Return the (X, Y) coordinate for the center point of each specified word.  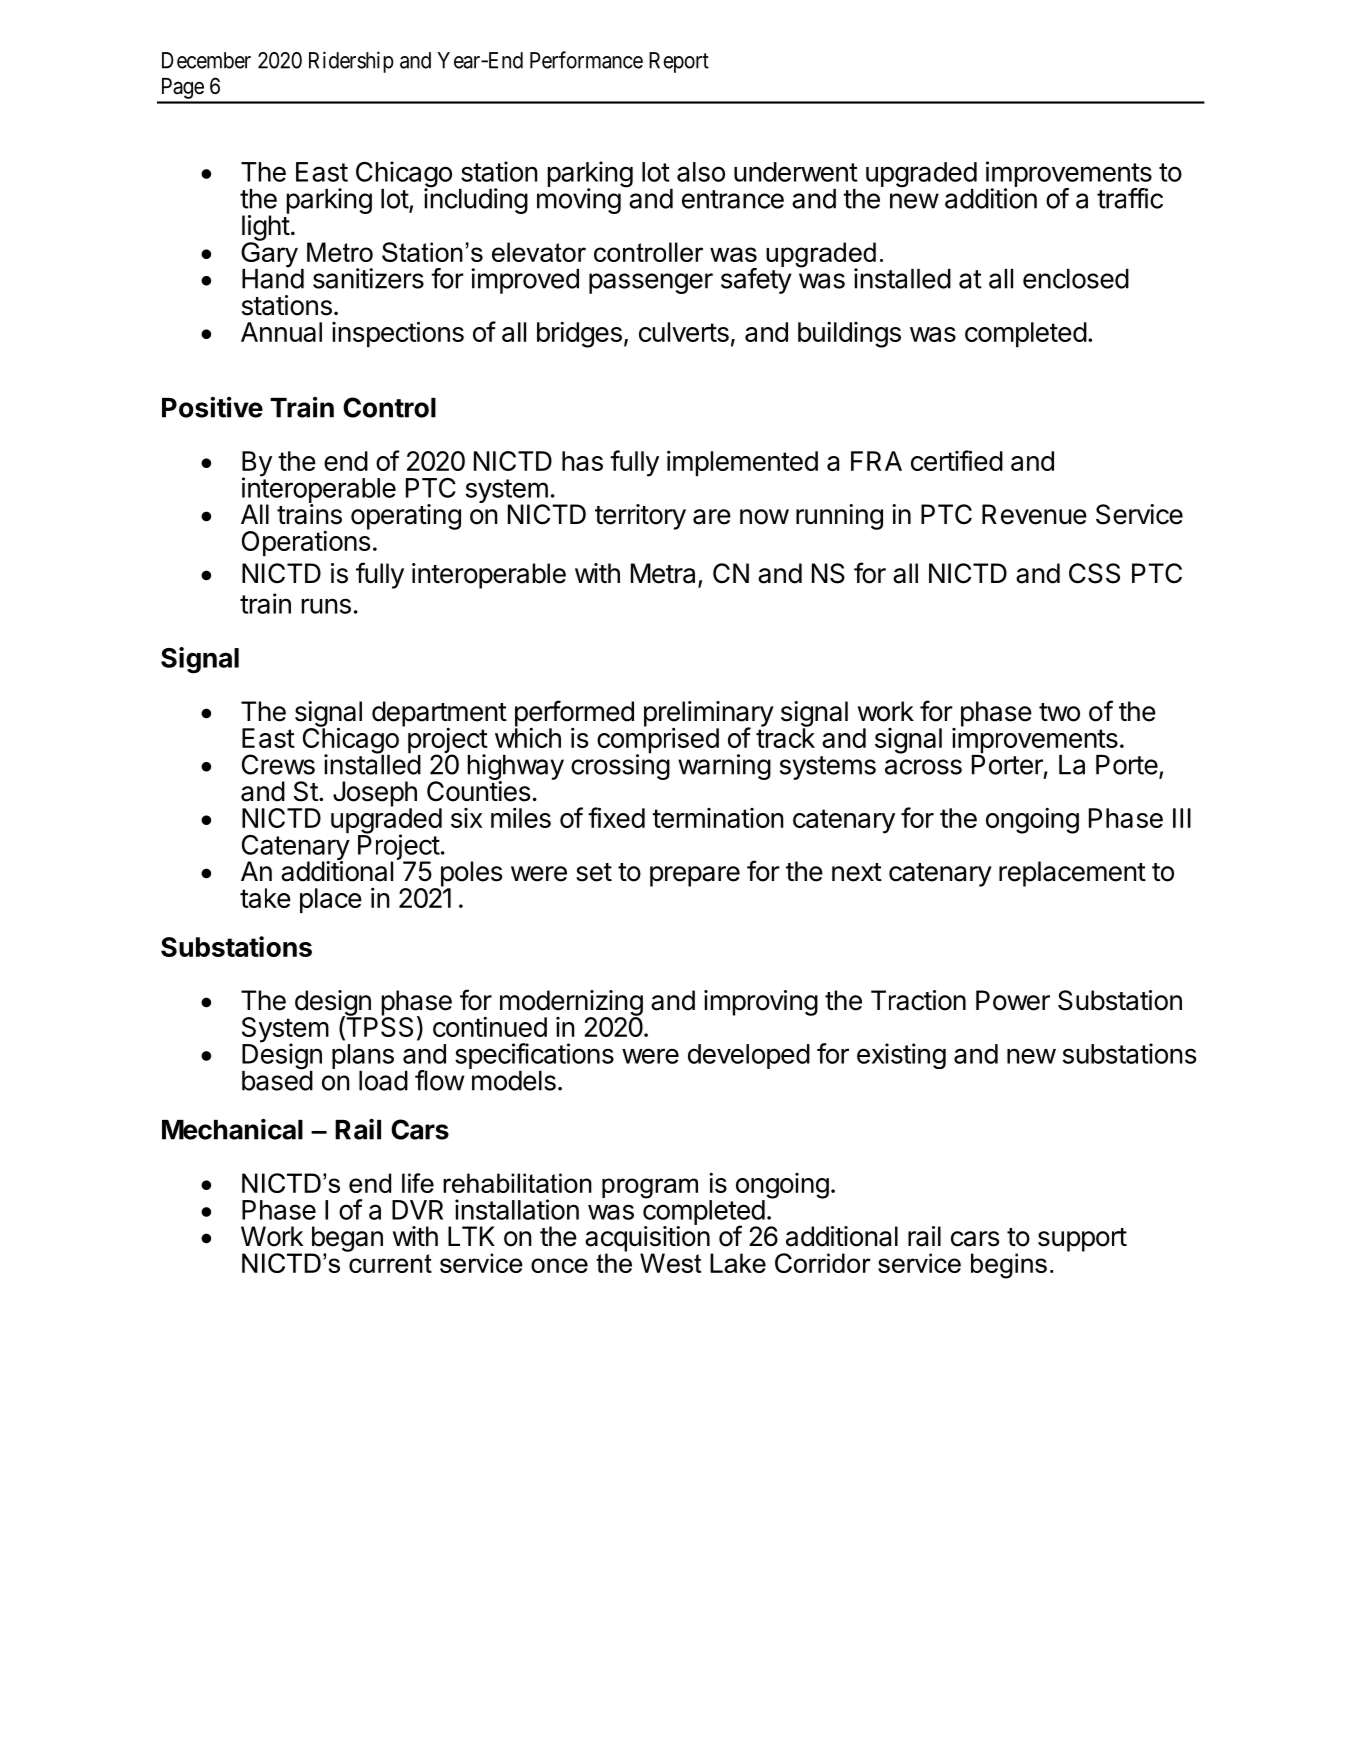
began (346, 1240)
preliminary (709, 715)
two (1059, 712)
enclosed (1076, 279)
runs (326, 606)
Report (679, 62)
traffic (1130, 198)
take (265, 898)
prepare (695, 876)
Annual (281, 332)
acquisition (647, 1239)
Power (1013, 1000)
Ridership (351, 62)
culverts (684, 332)
